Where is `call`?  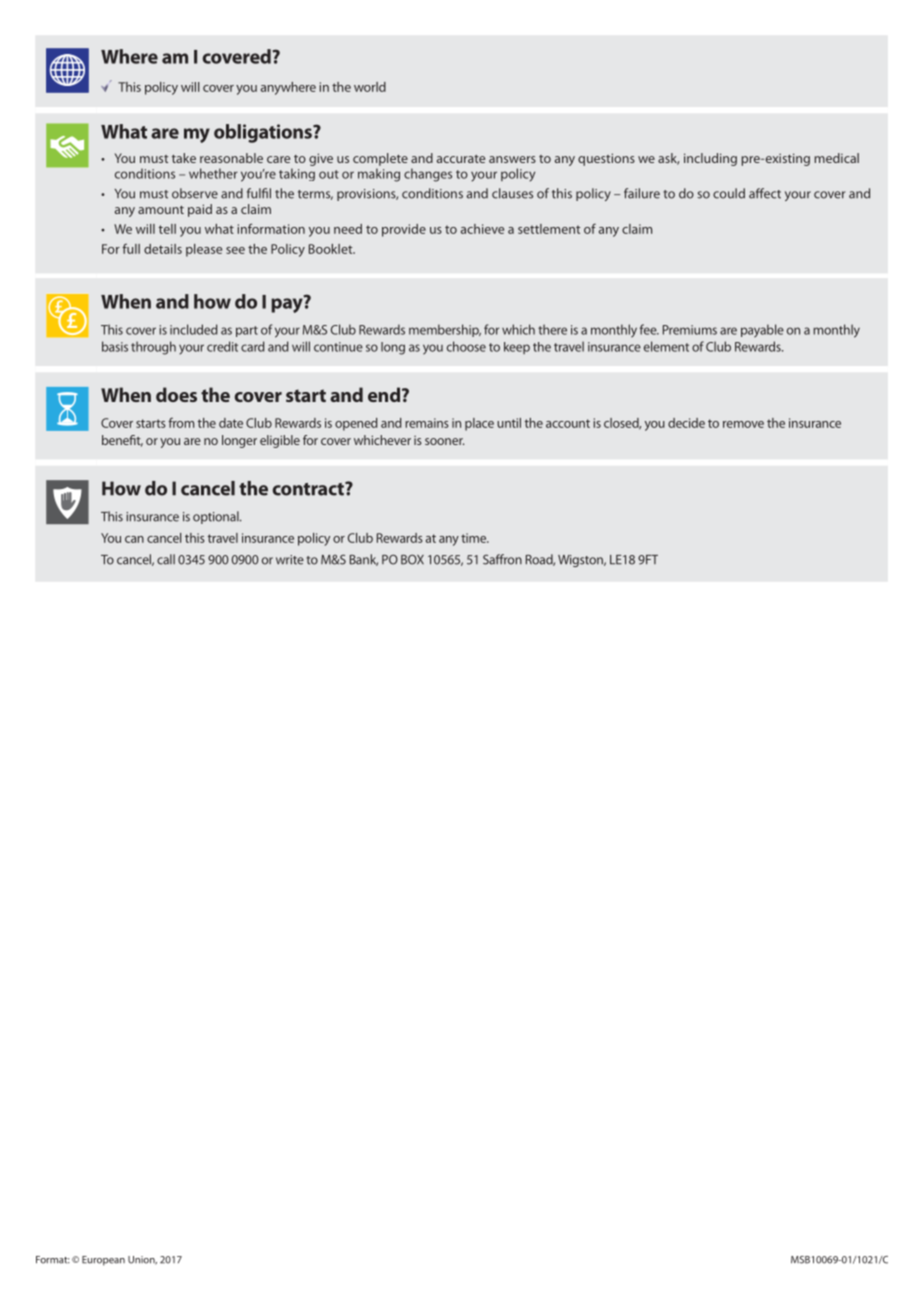
call is located at coordinates (166, 559).
